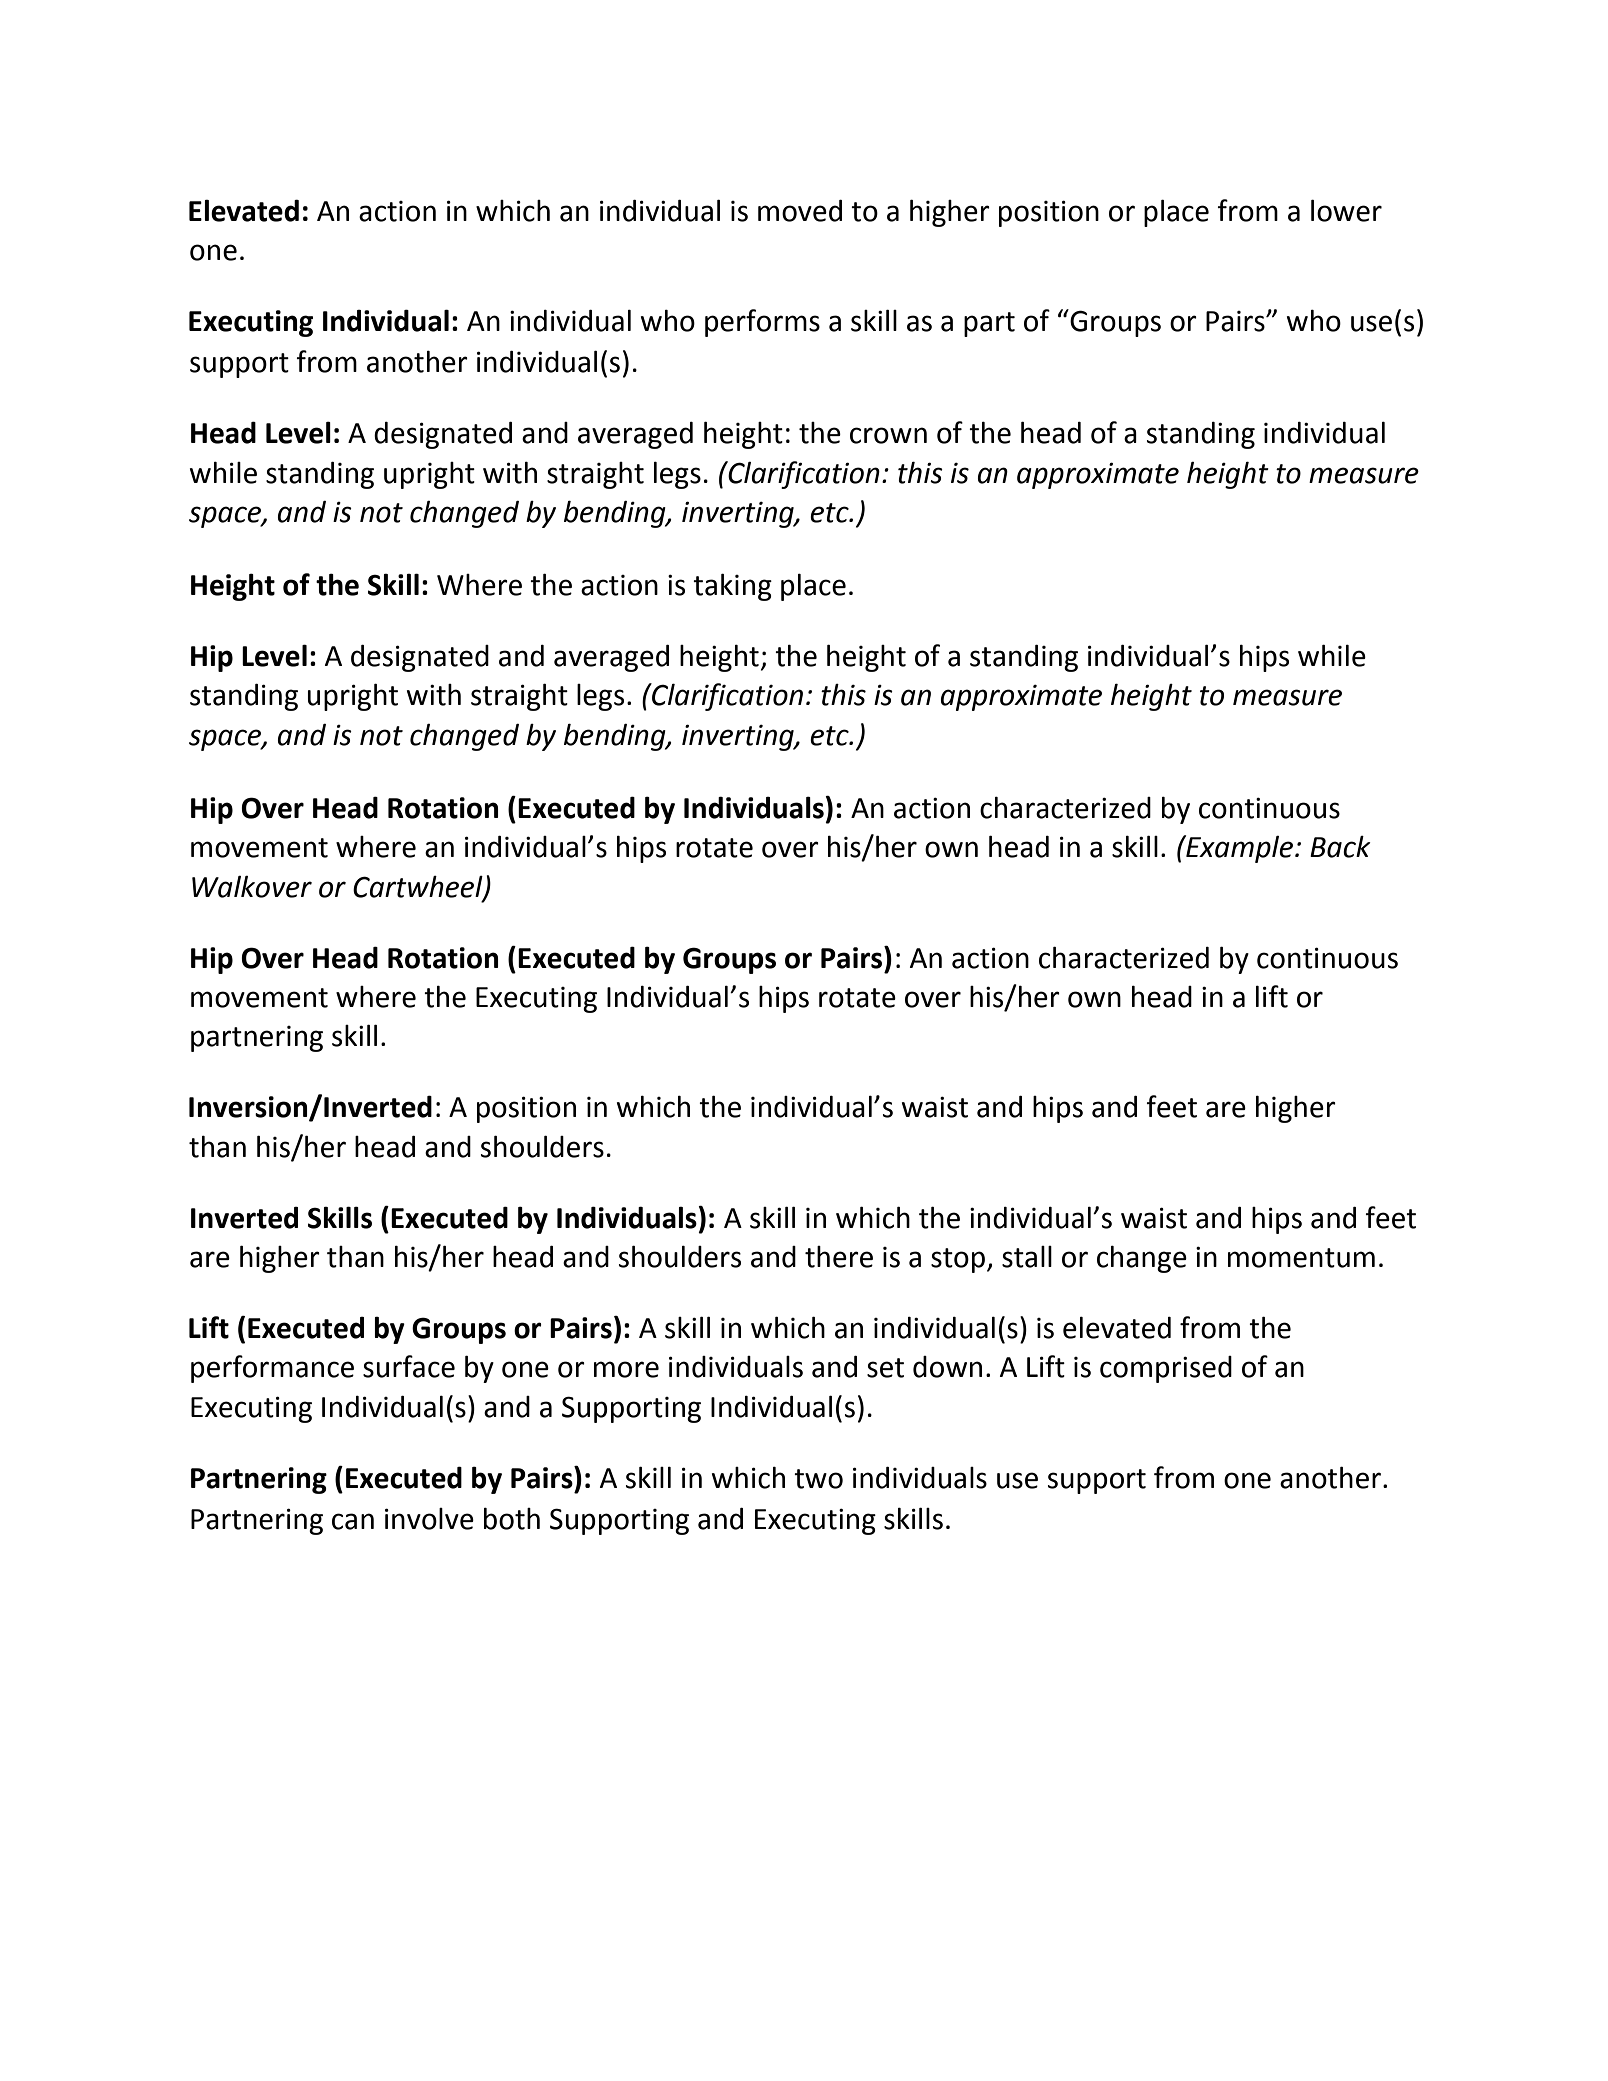 The width and height of the screenshot is (1608, 2081). I want to click on Back, so click(1340, 847).
